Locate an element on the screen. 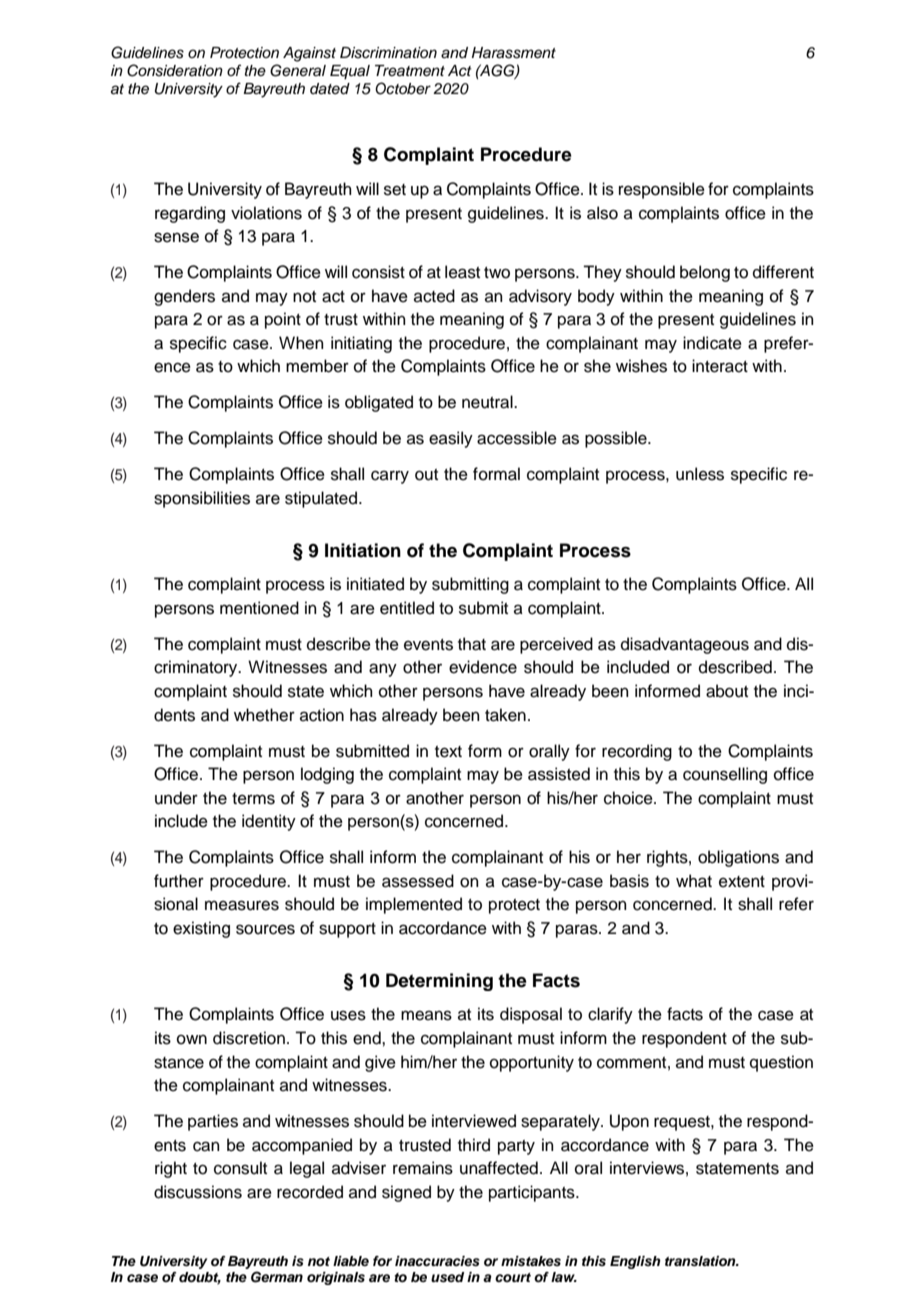 The height and width of the screenshot is (1307, 924). German is located at coordinates (277, 1277).
